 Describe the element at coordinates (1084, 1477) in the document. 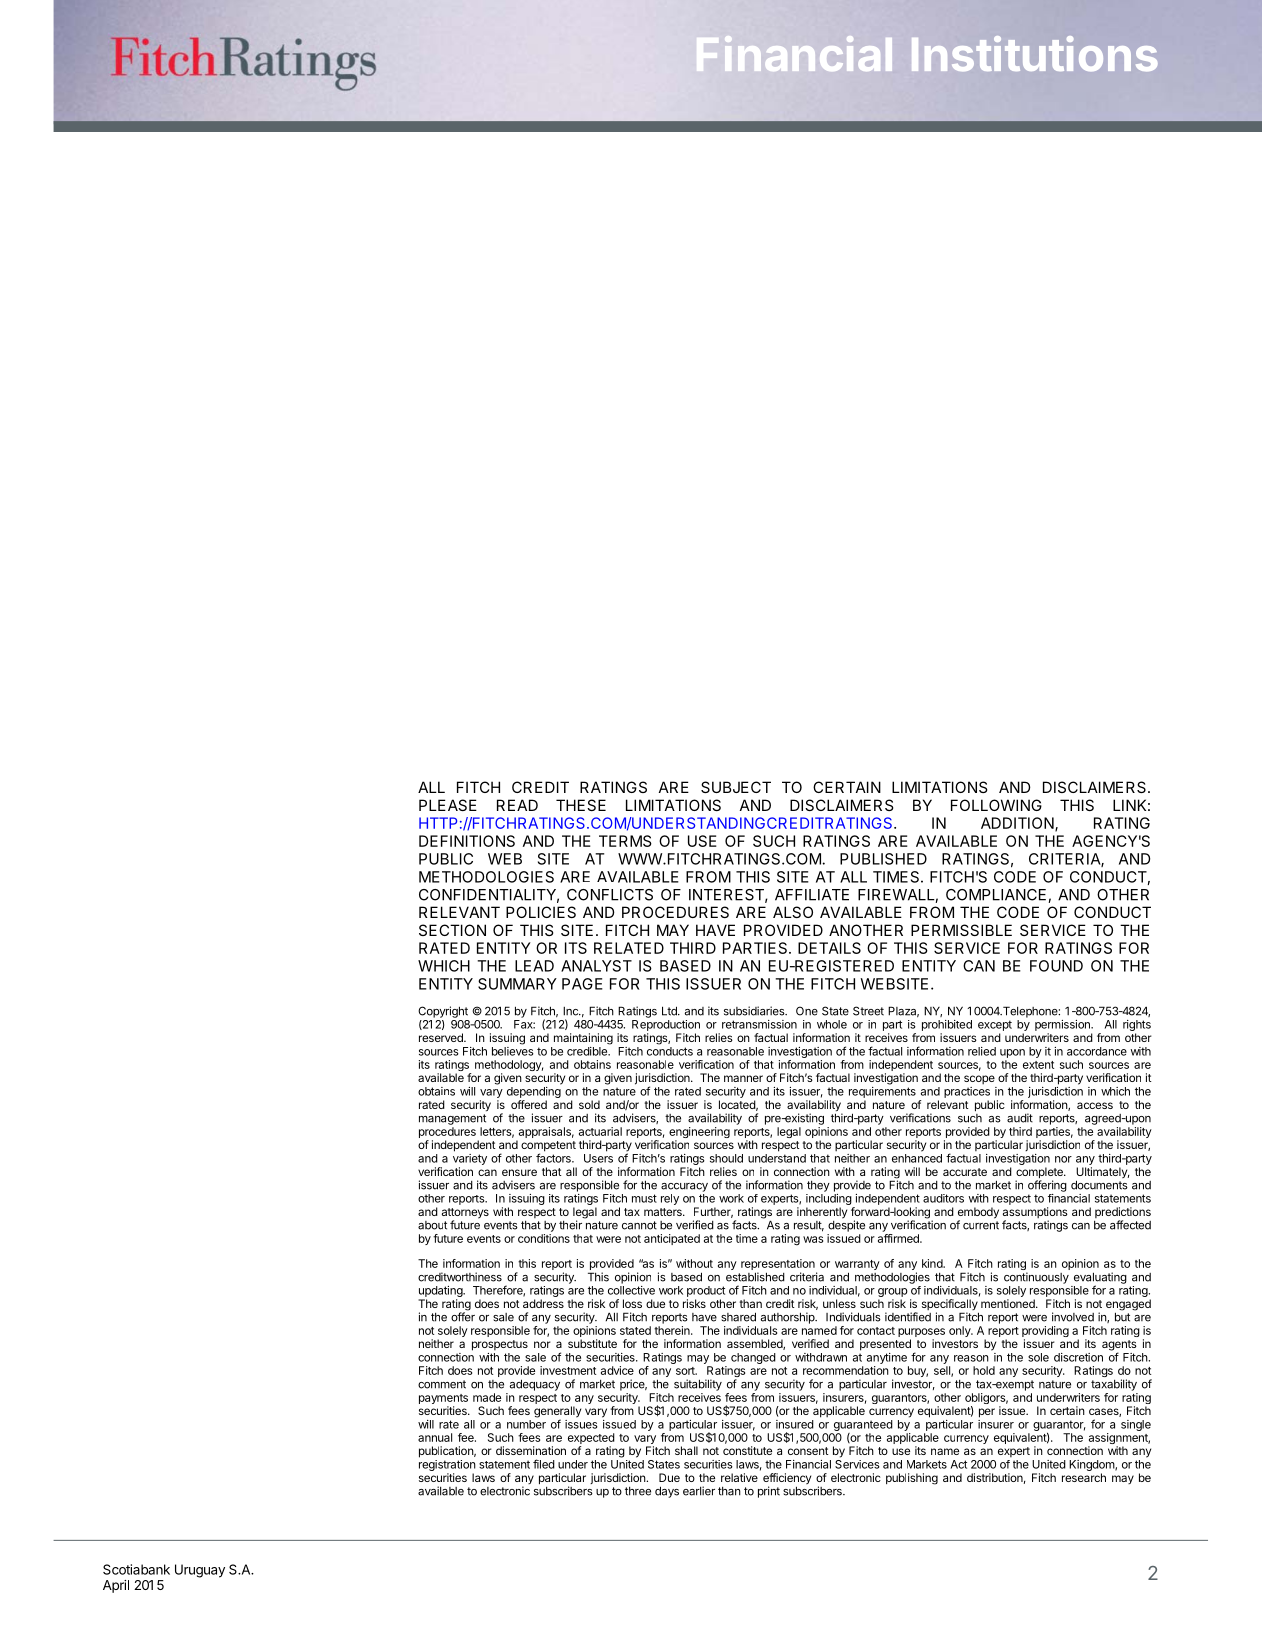

I see `research` at that location.
